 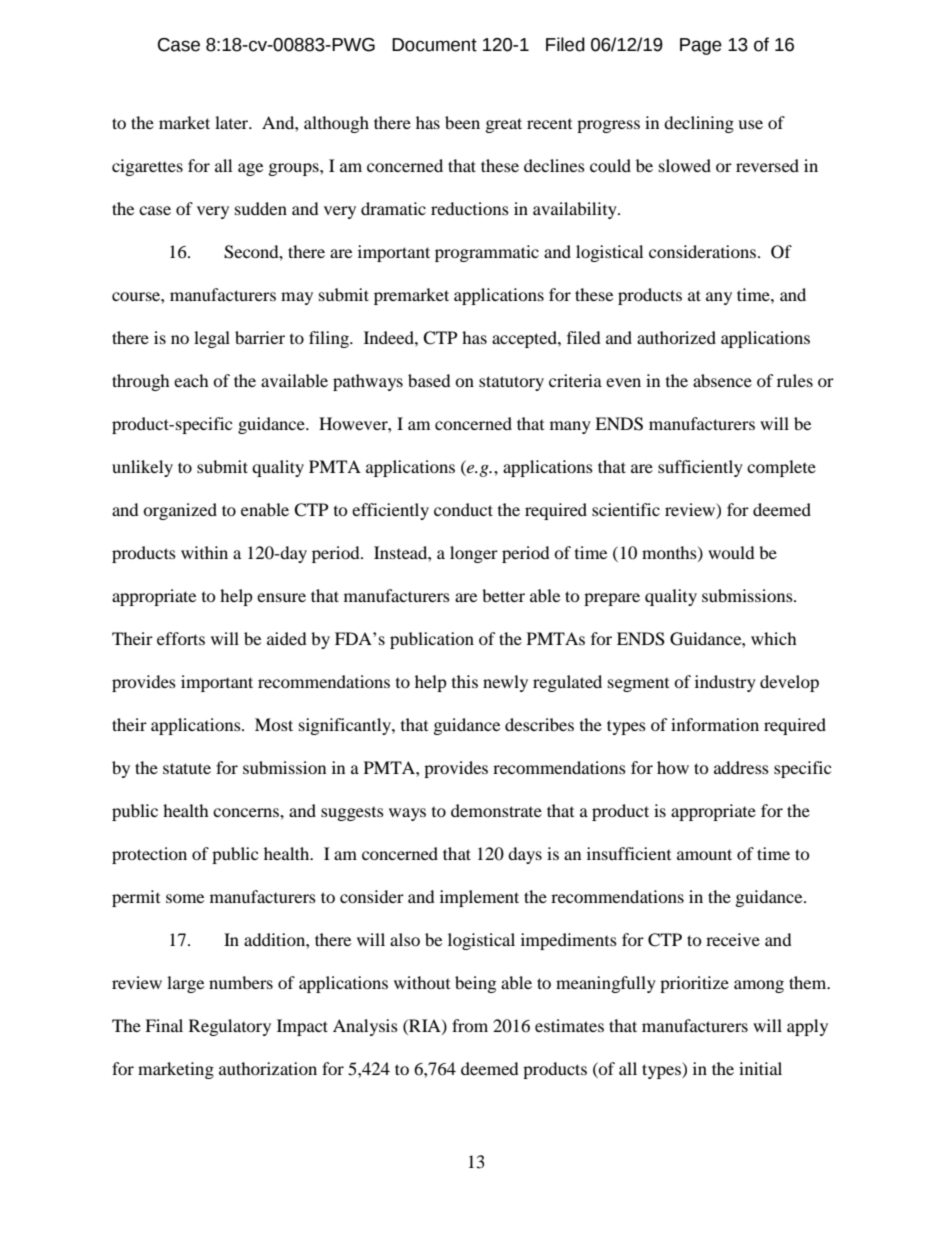 What do you see at coordinates (233, 122) in the image?
I see `later` at bounding box center [233, 122].
